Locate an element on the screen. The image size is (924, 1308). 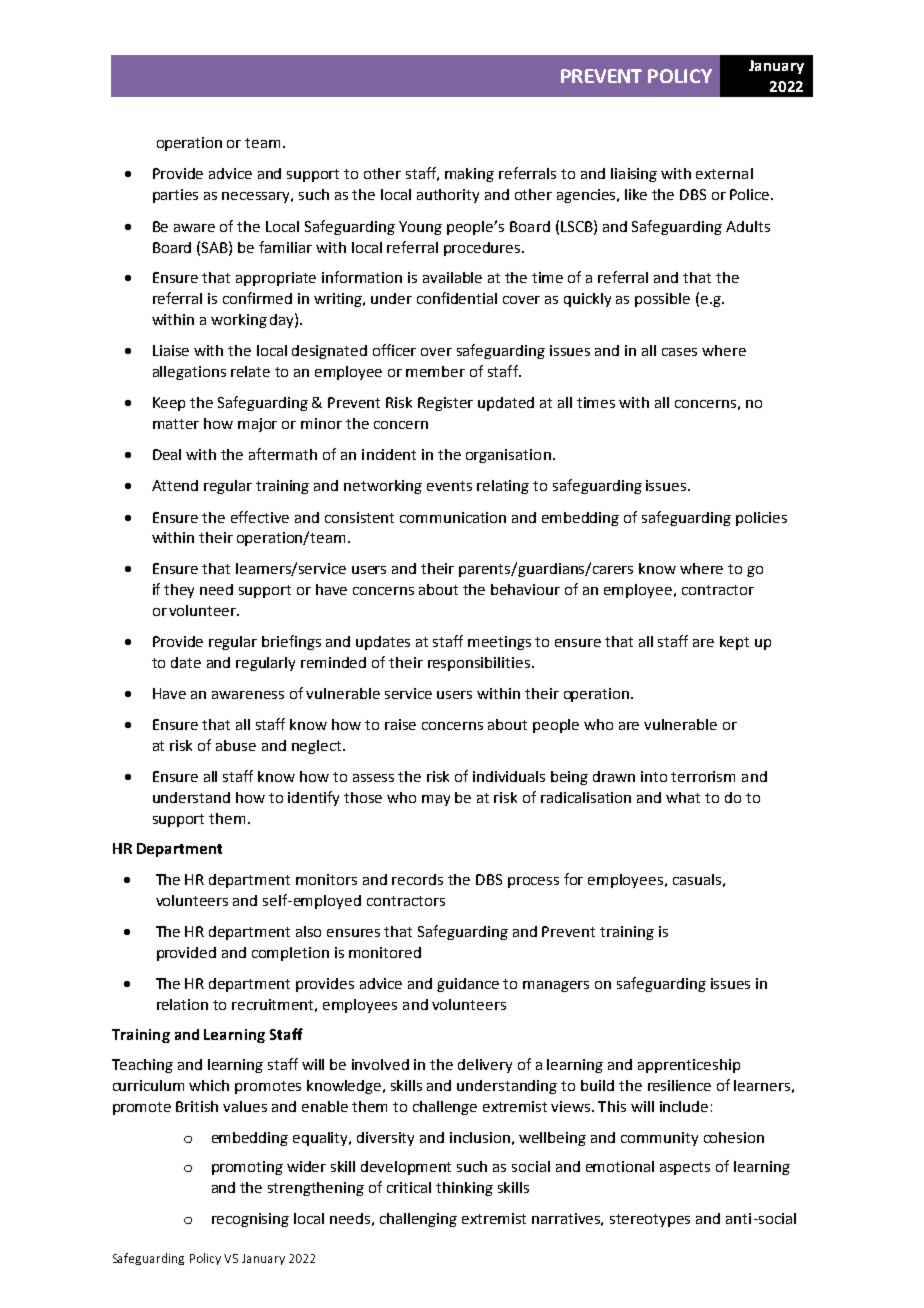
promoting is located at coordinates (247, 1168).
